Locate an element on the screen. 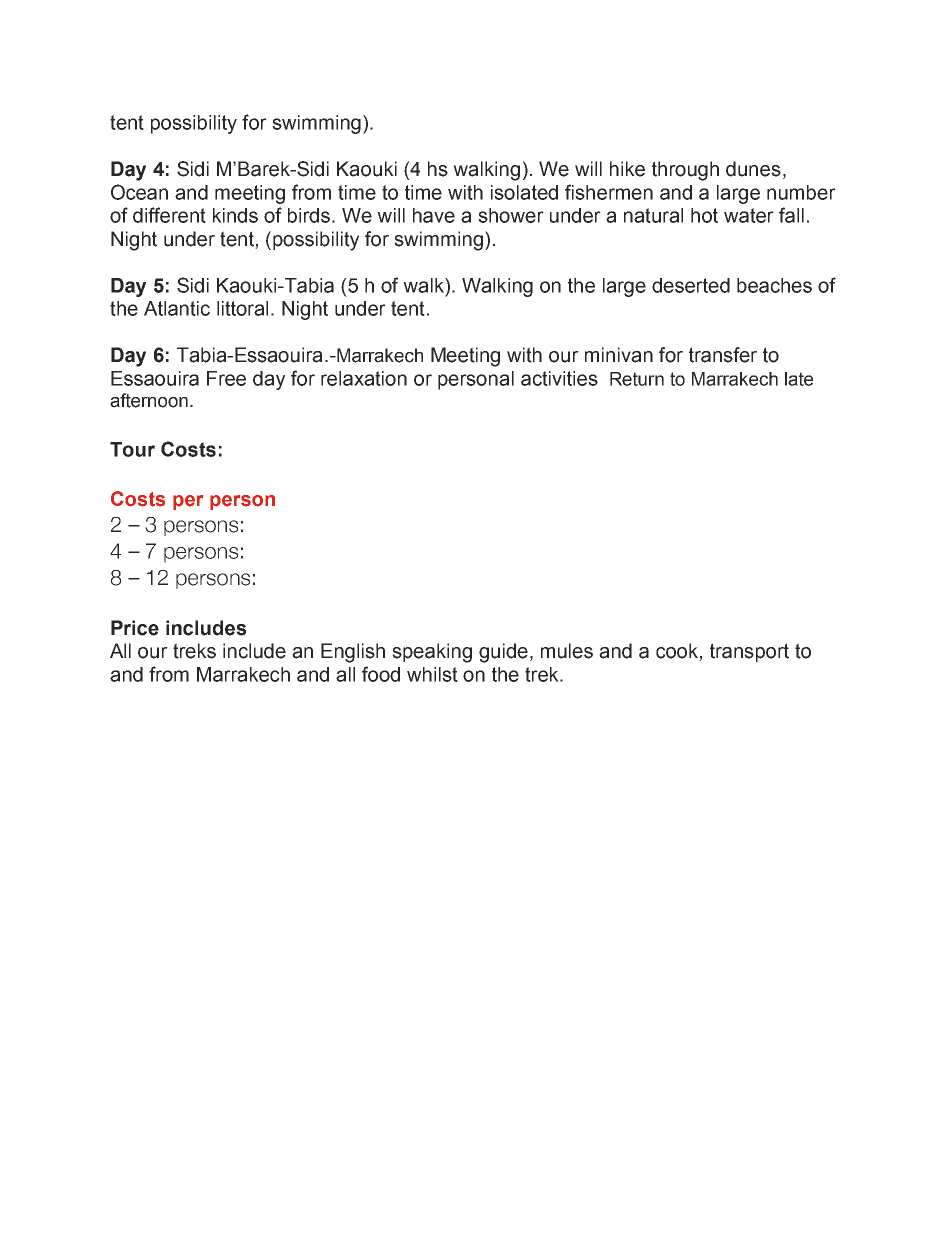 This screenshot has height=1233, width=952. through is located at coordinates (685, 171).
